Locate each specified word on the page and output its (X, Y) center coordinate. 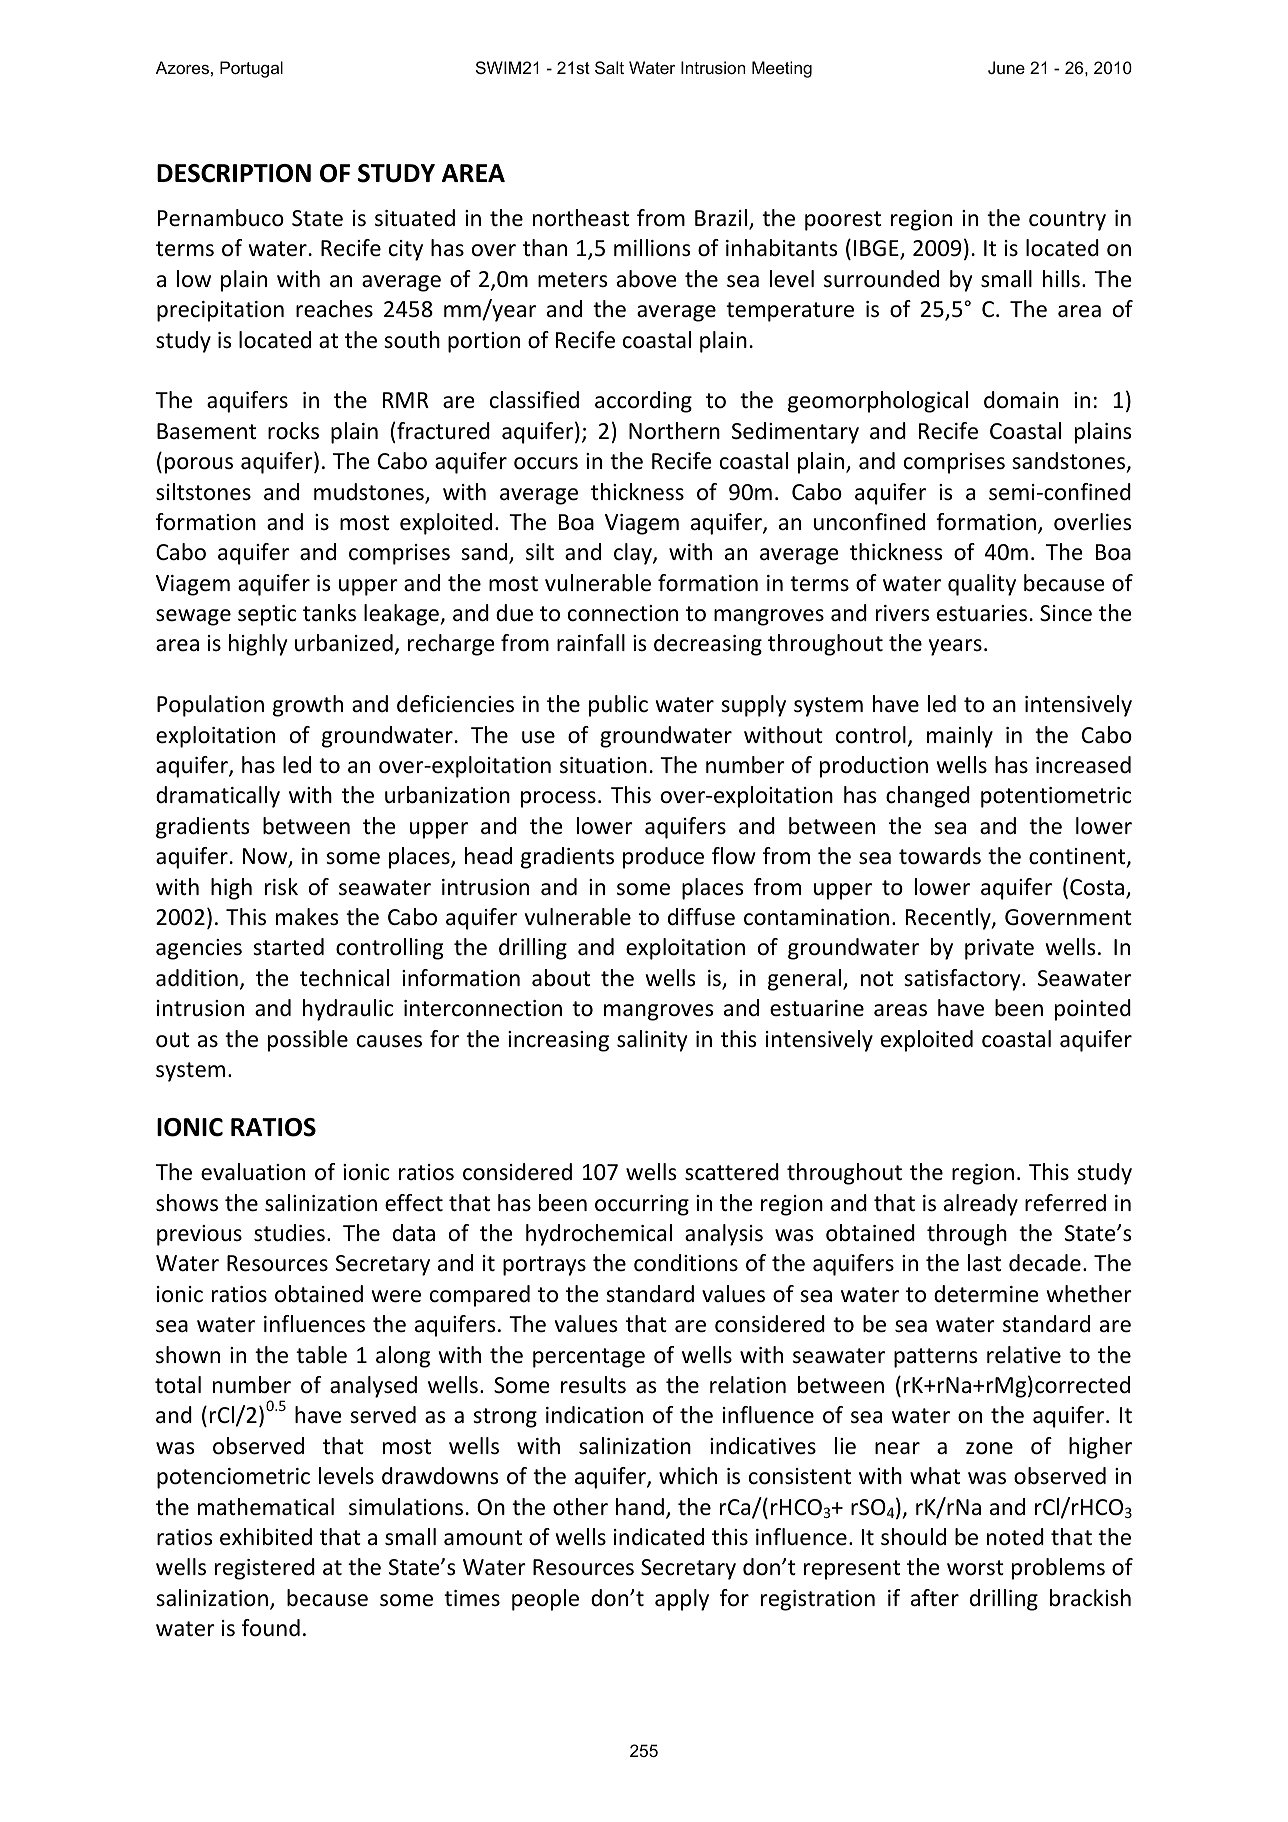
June (1006, 67)
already (981, 1205)
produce (663, 858)
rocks (293, 431)
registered (265, 1569)
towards (940, 856)
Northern (674, 431)
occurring (642, 1205)
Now (266, 857)
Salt (609, 67)
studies (289, 1233)
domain (1021, 400)
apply (682, 1600)
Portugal (251, 69)
